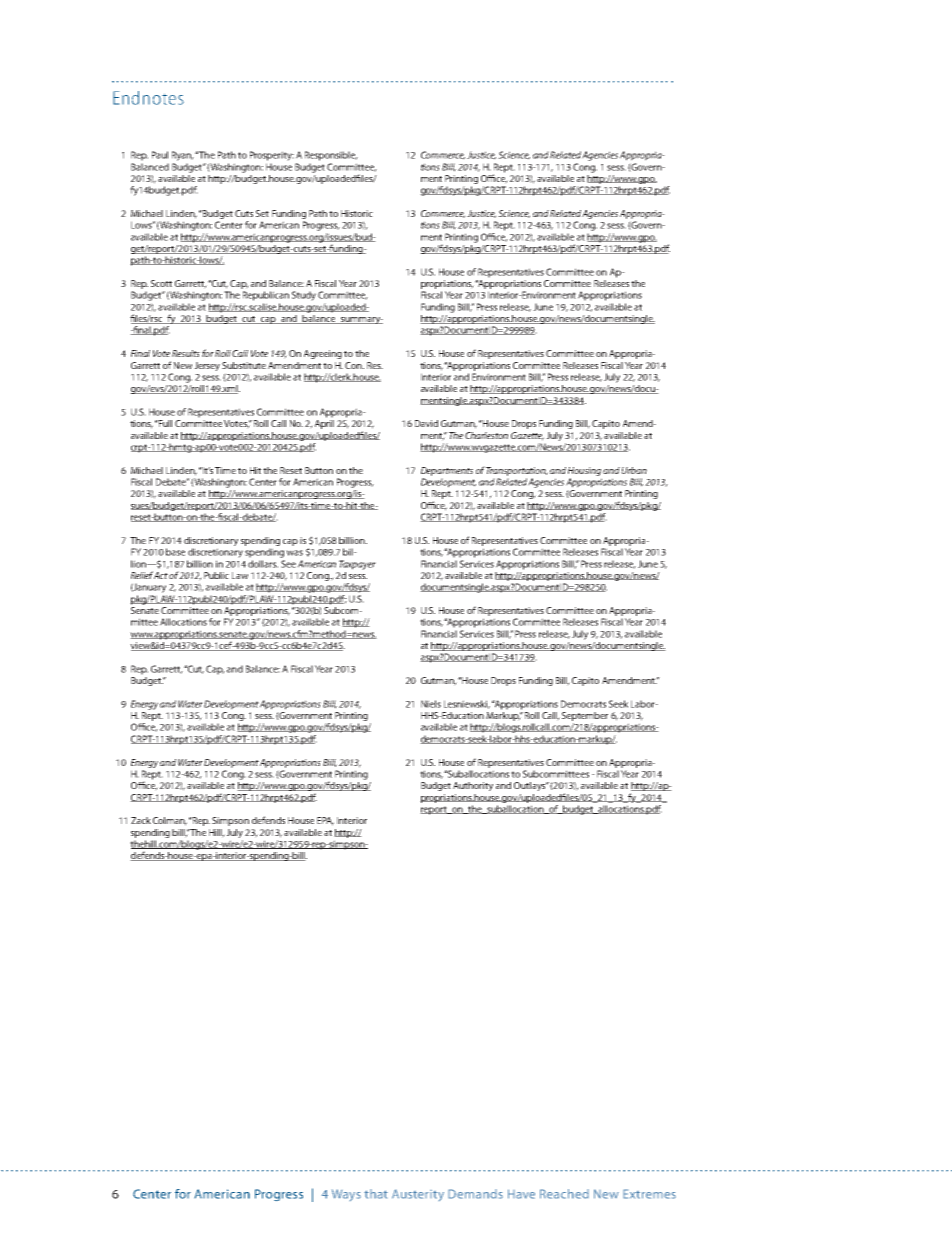 Image resolution: width=952 pixels, height=1233 pixels. What do you see at coordinates (161, 575) in the screenshot?
I see `Act` at bounding box center [161, 575].
